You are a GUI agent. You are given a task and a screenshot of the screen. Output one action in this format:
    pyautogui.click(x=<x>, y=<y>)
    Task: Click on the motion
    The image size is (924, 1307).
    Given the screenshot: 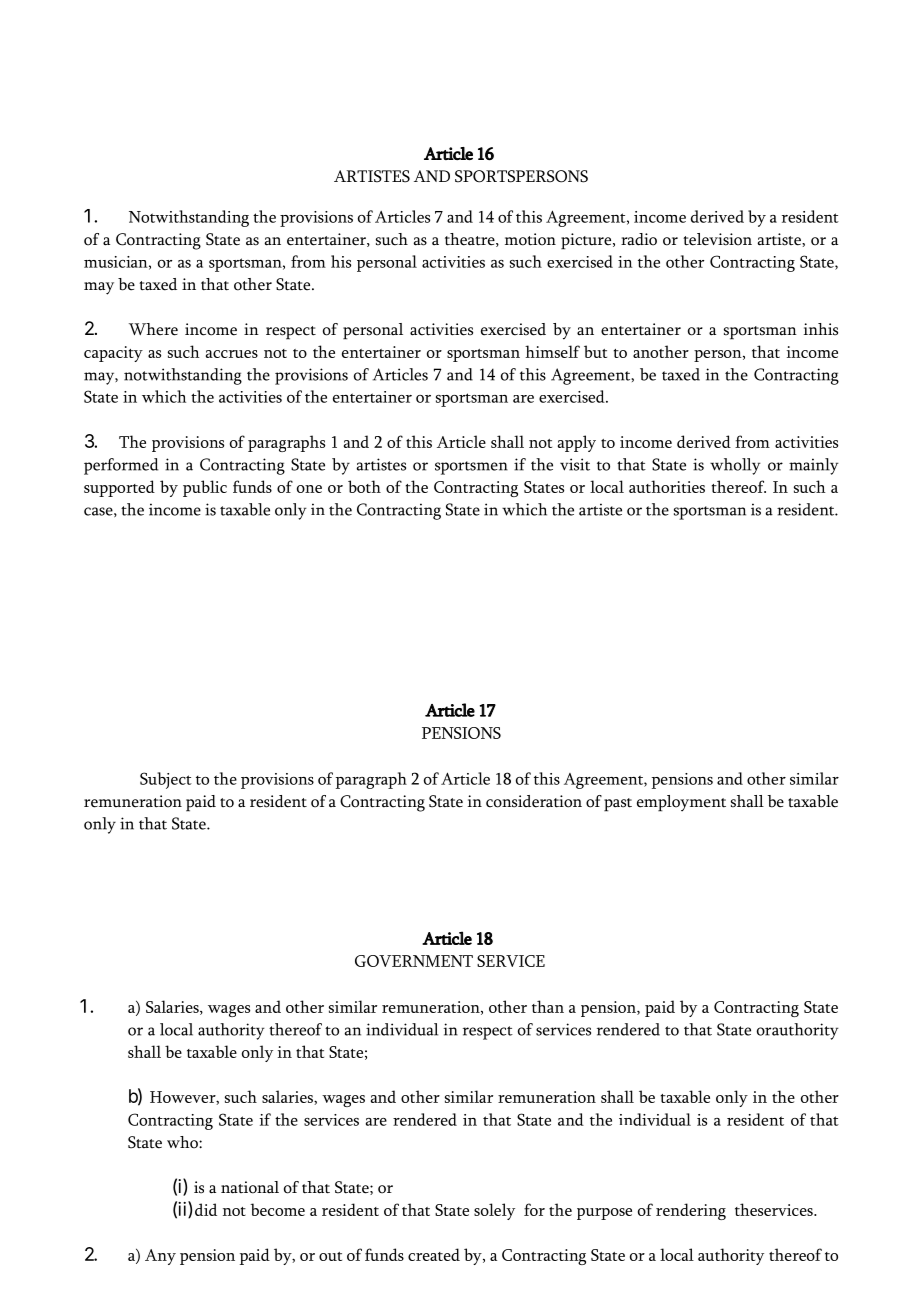 What is the action you would take?
    pyautogui.click(x=530, y=239)
